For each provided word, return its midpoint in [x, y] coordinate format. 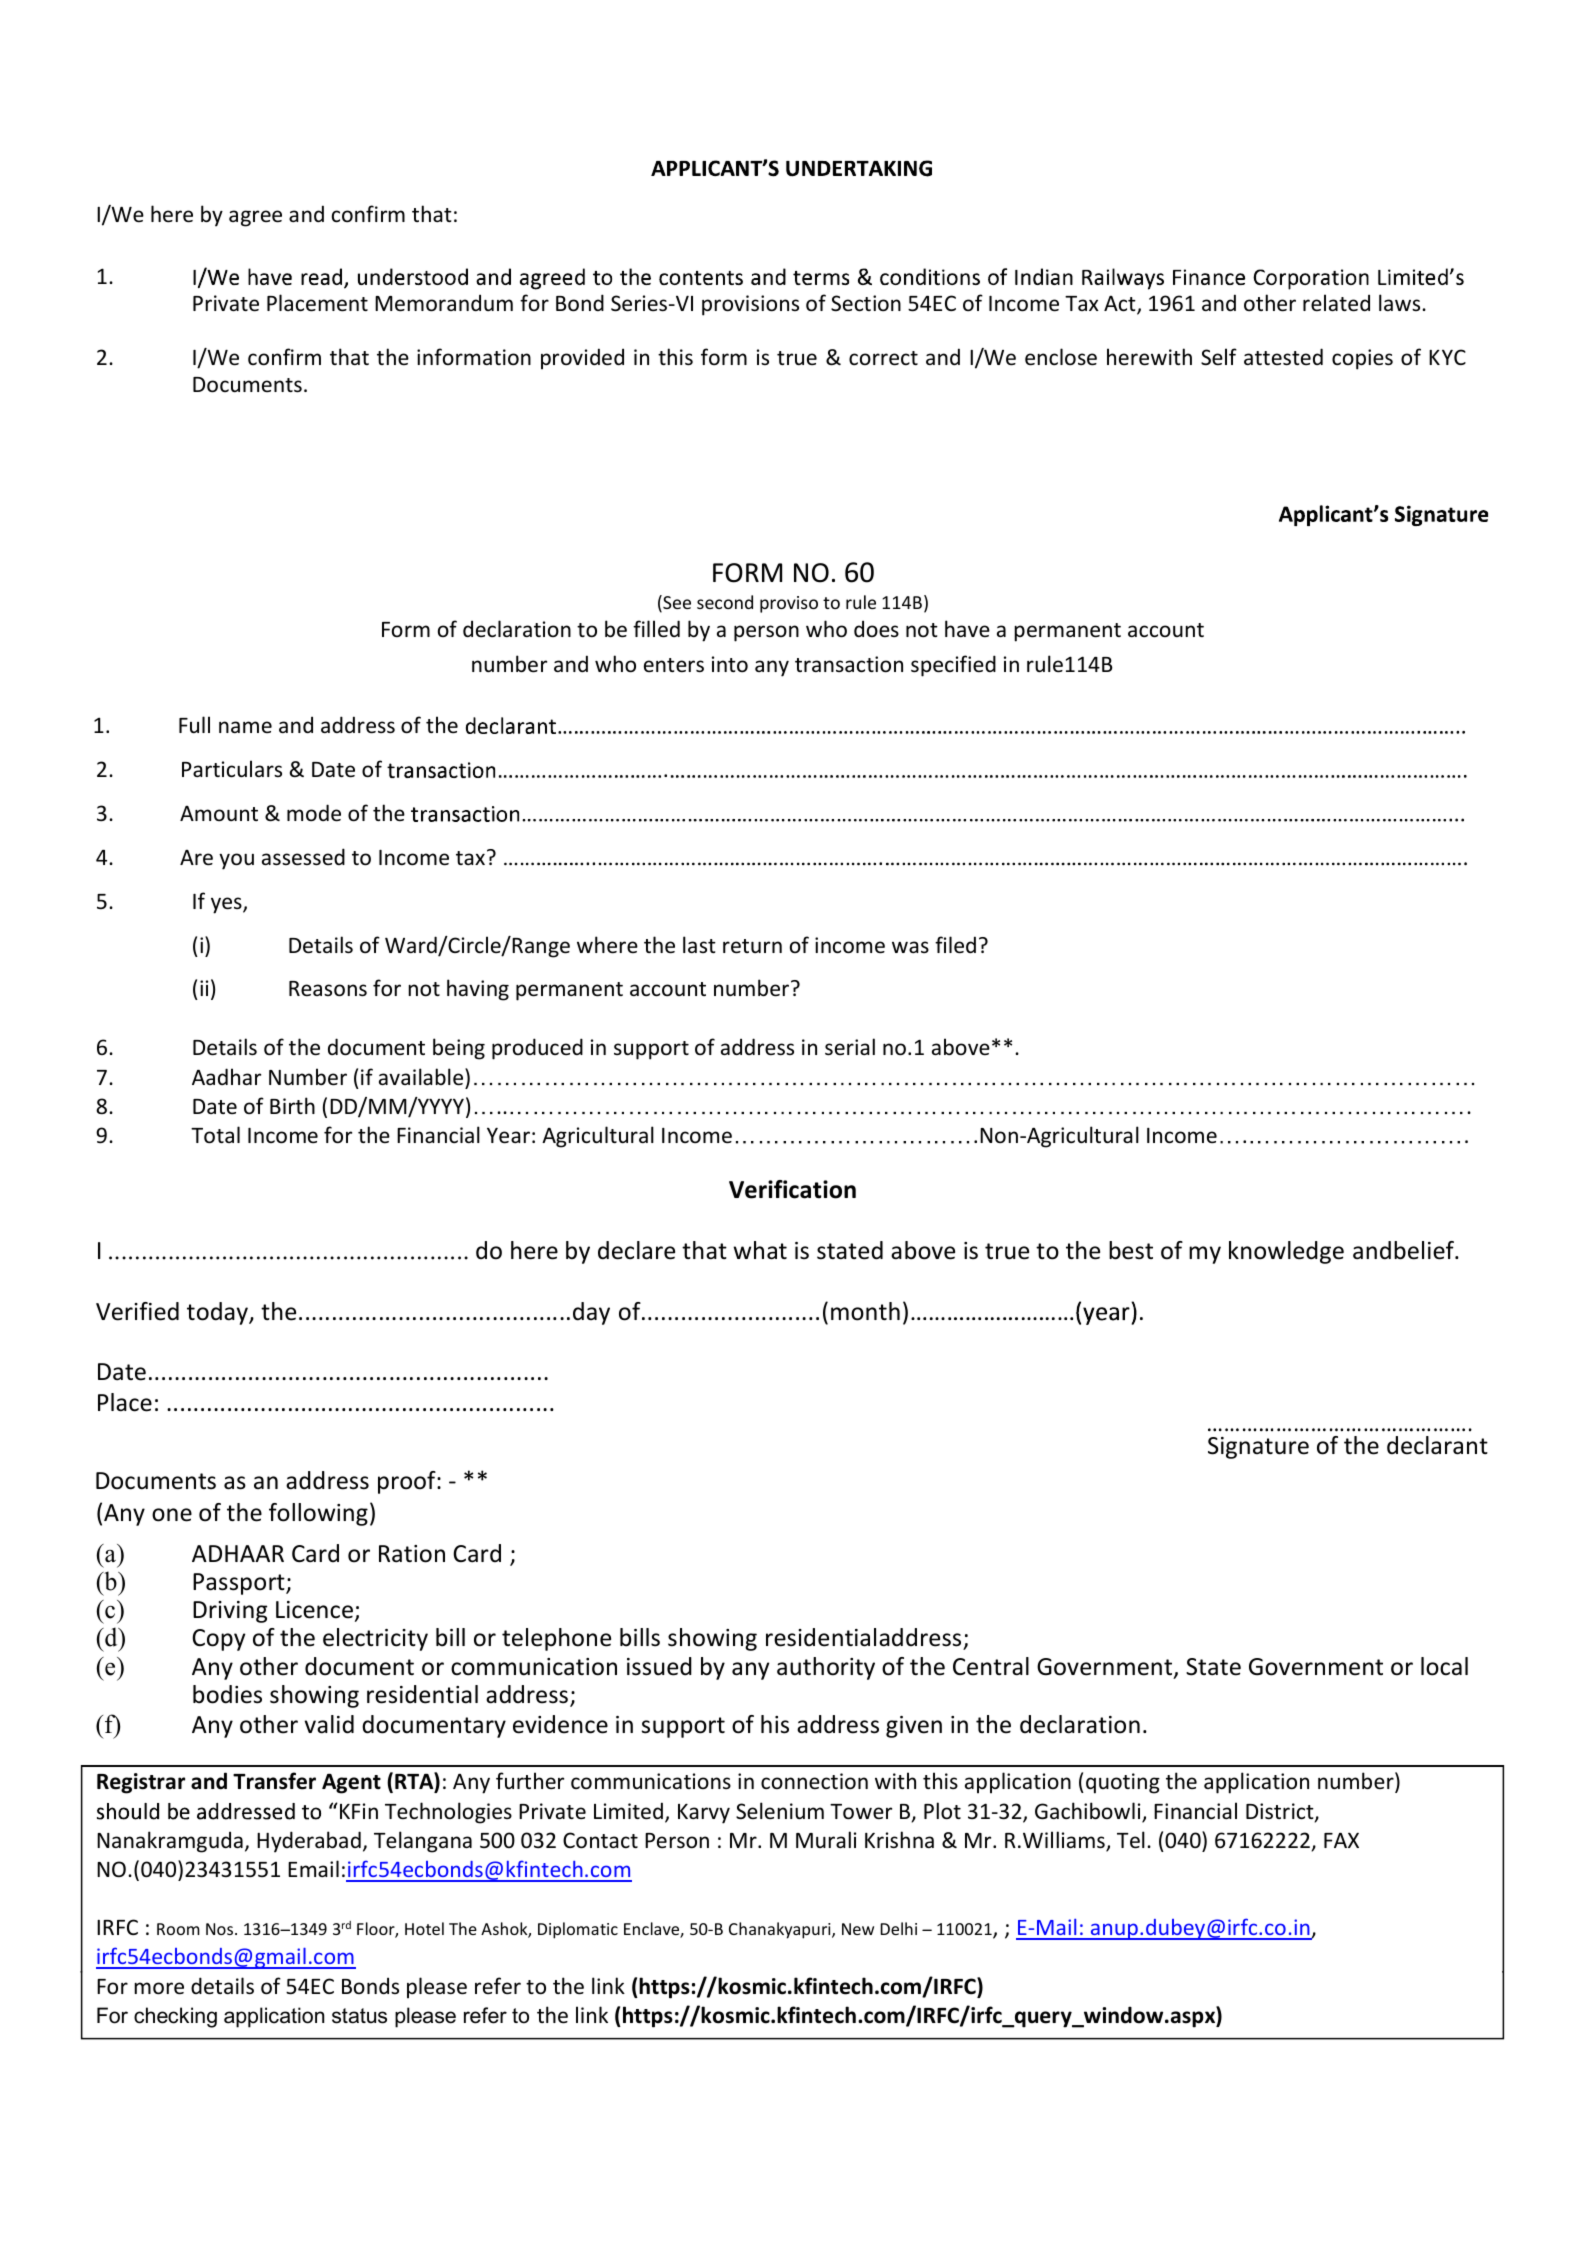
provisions [750, 305]
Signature [1258, 1448]
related [1336, 303]
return [752, 946]
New [858, 1929]
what [760, 1250]
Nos [219, 1929]
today [218, 1313]
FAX [1341, 1840]
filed [955, 945]
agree [255, 218]
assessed [303, 857]
